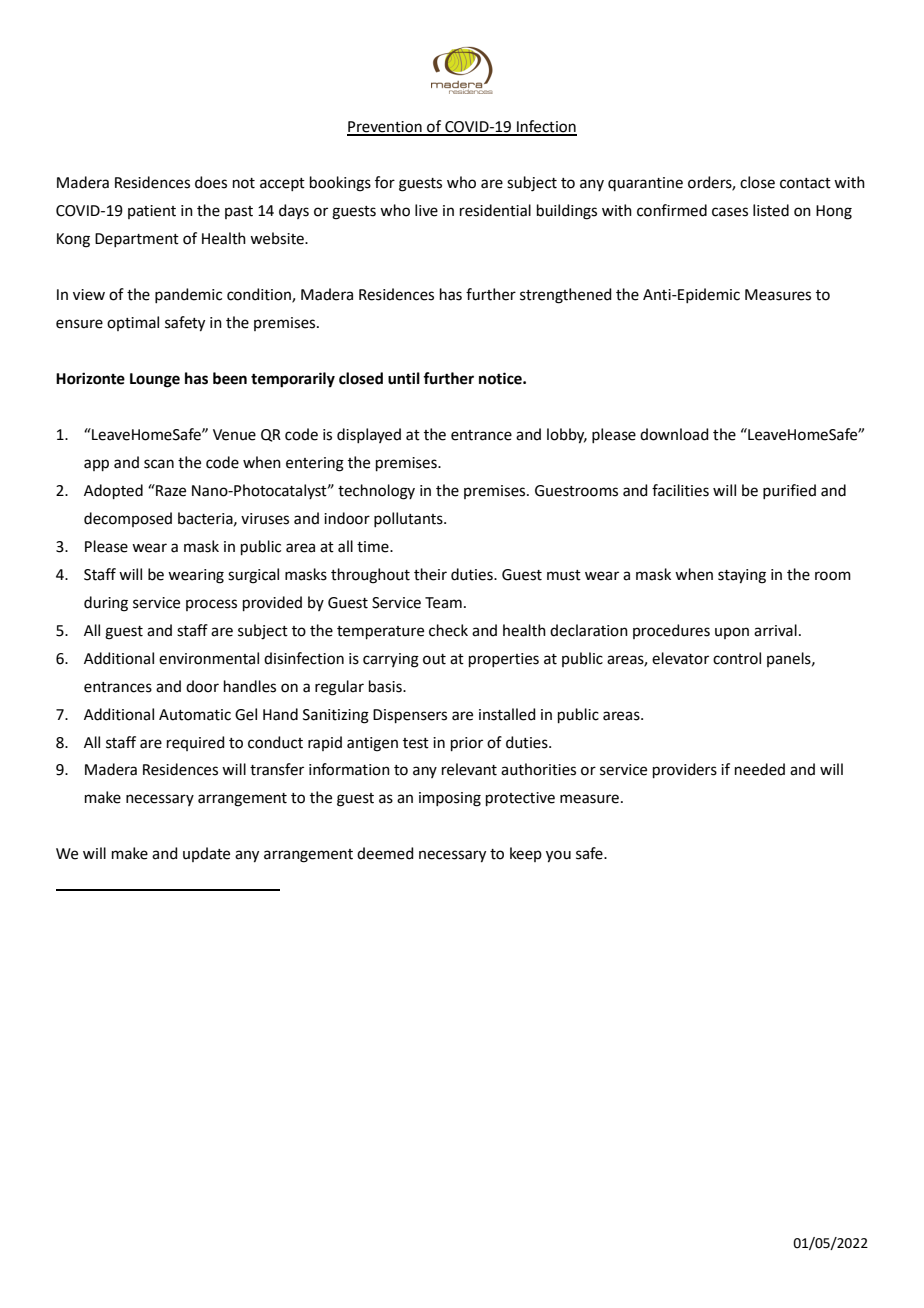  Describe the element at coordinates (504, 660) in the screenshot. I see `properties` at that location.
